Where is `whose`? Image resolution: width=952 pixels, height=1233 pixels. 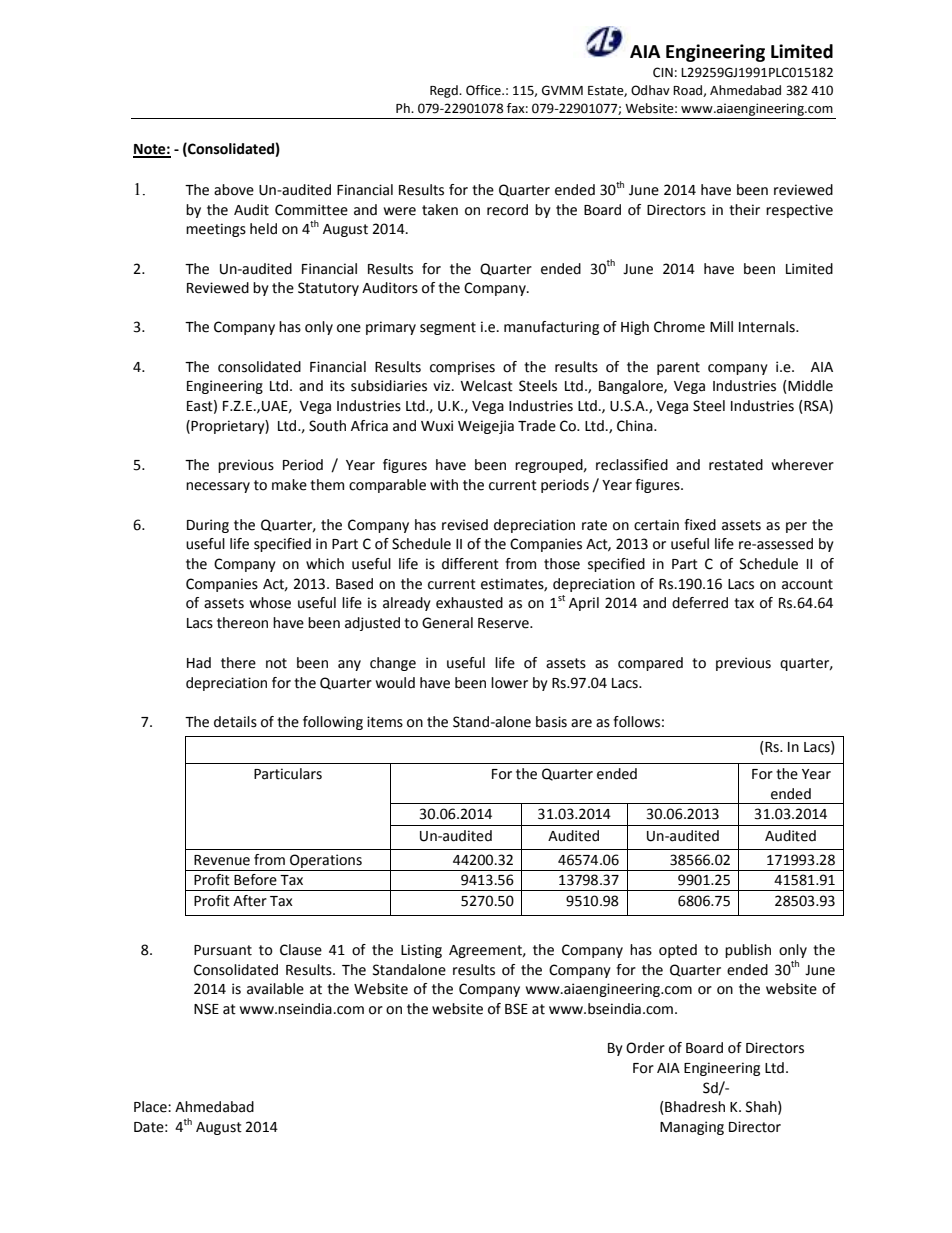 whose is located at coordinates (270, 603).
